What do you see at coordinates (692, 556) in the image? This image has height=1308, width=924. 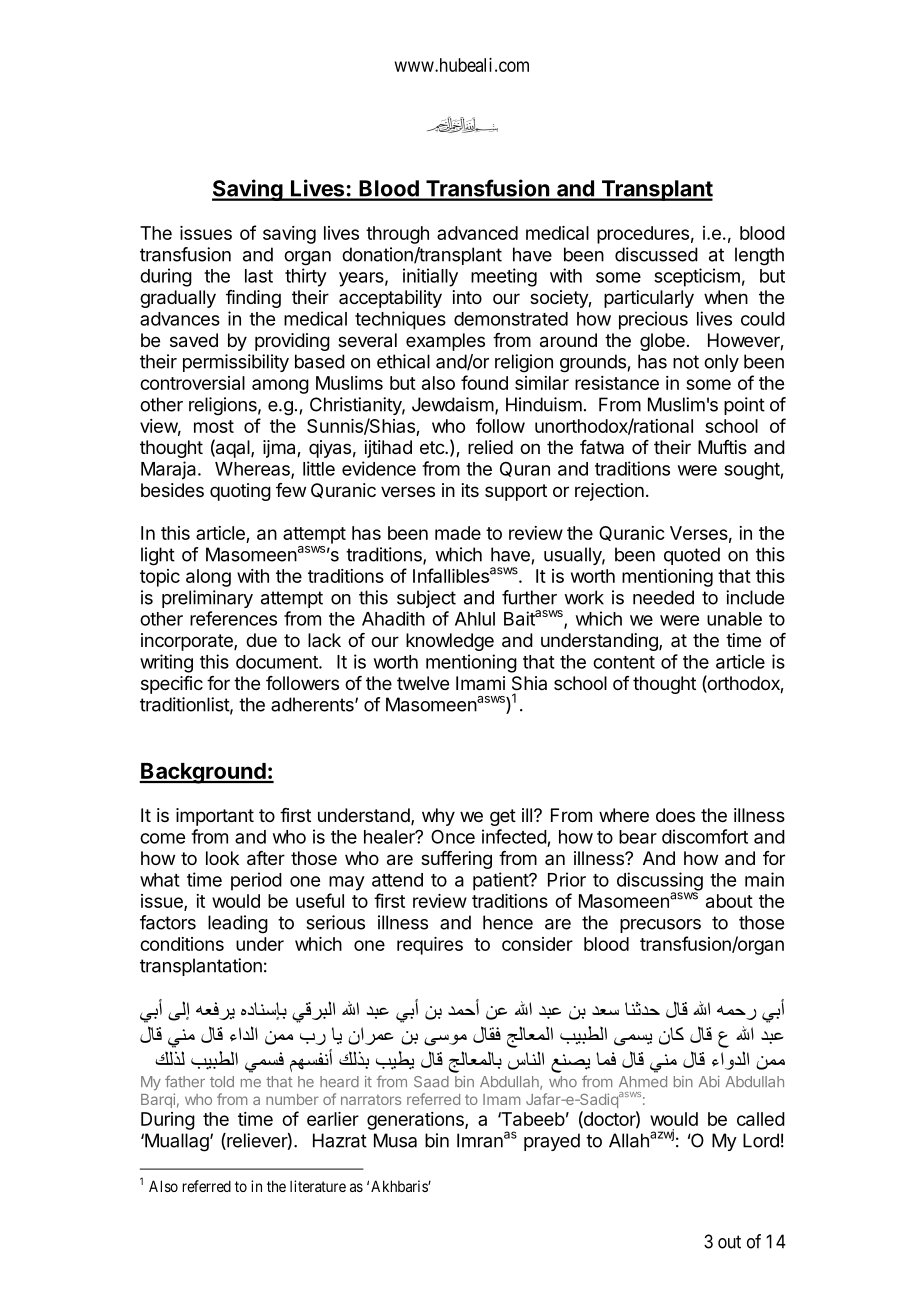 I see `quoted` at bounding box center [692, 556].
